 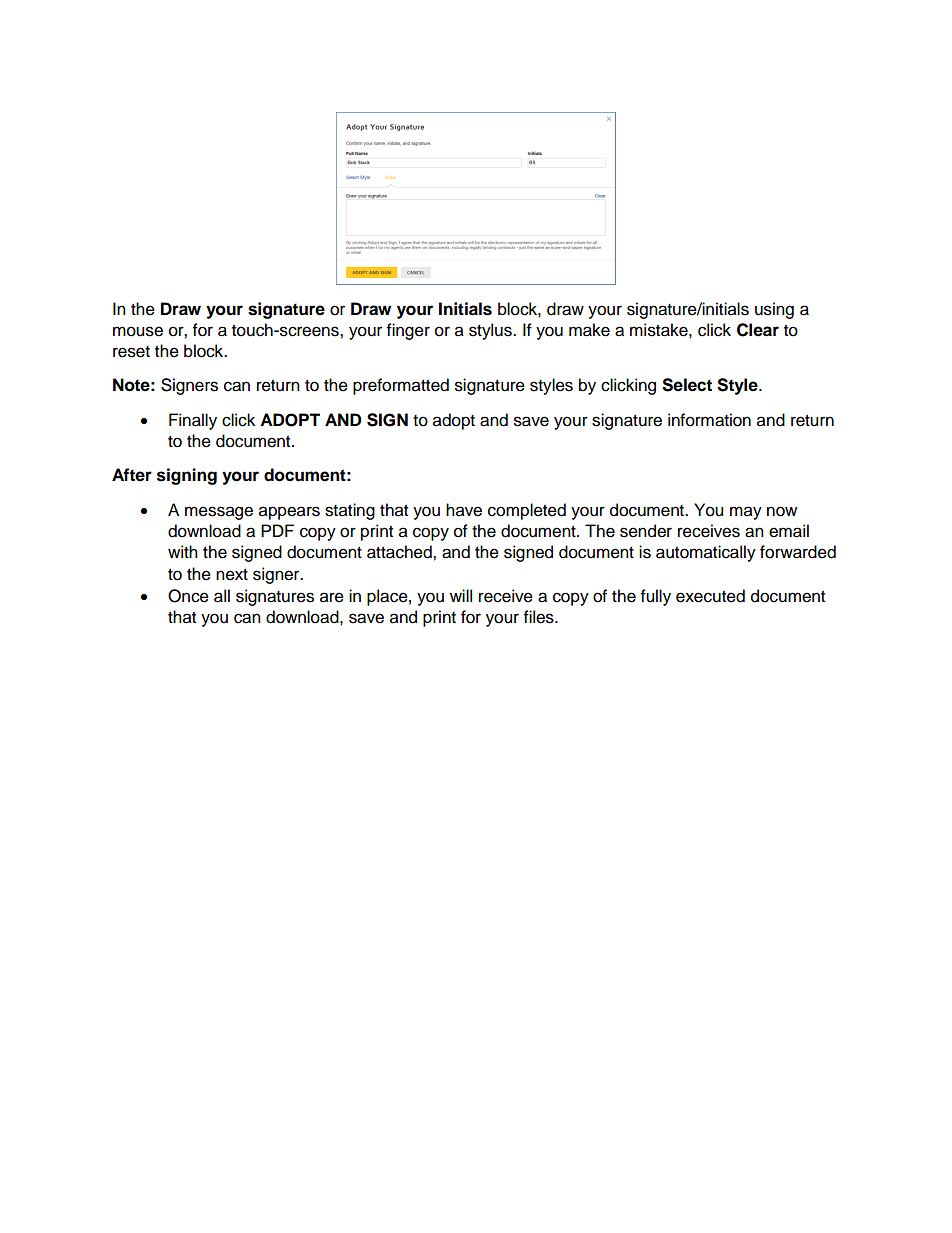 I want to click on reset, so click(x=131, y=352).
